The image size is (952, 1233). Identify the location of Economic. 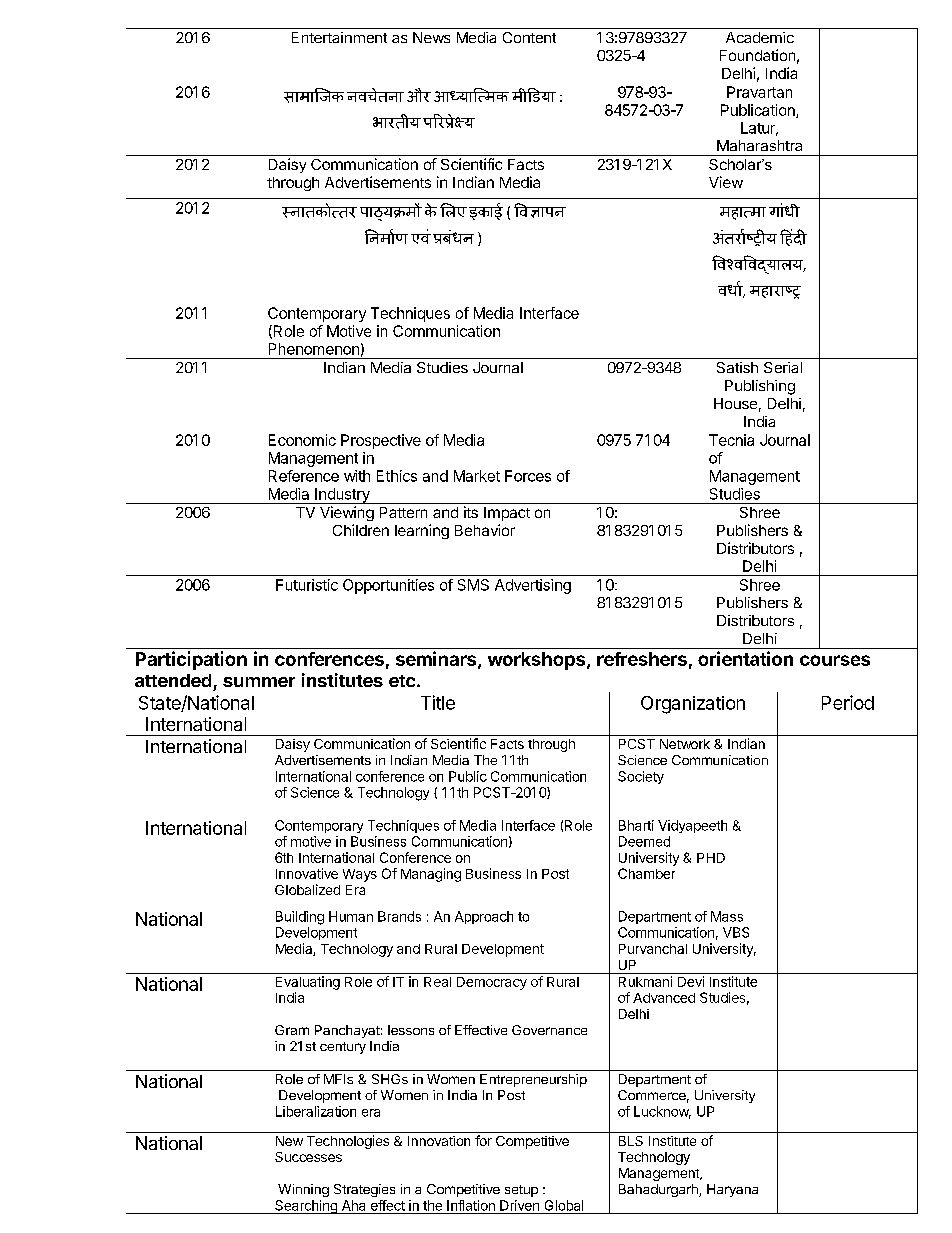
(302, 440).
